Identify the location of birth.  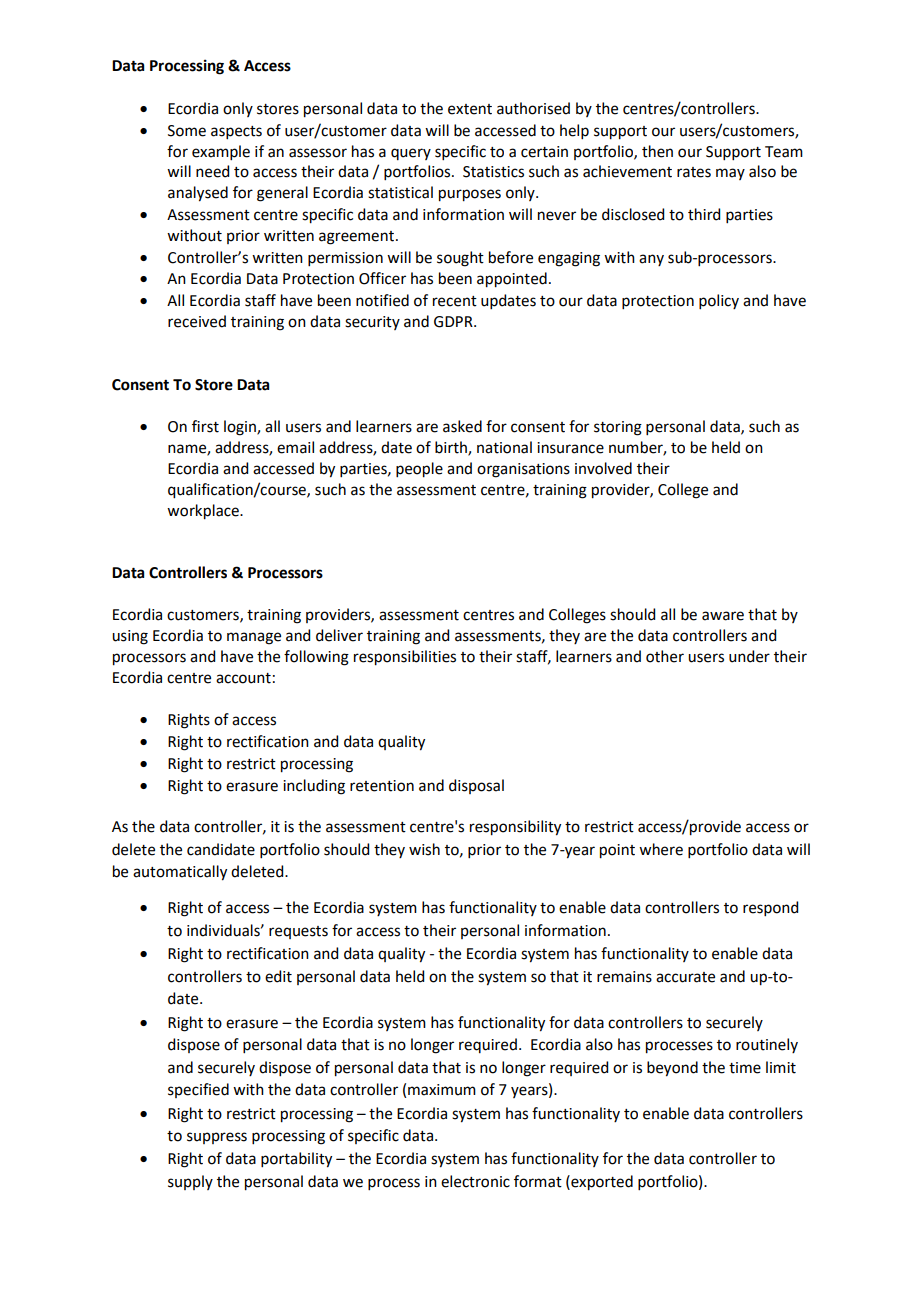
(452, 448).
